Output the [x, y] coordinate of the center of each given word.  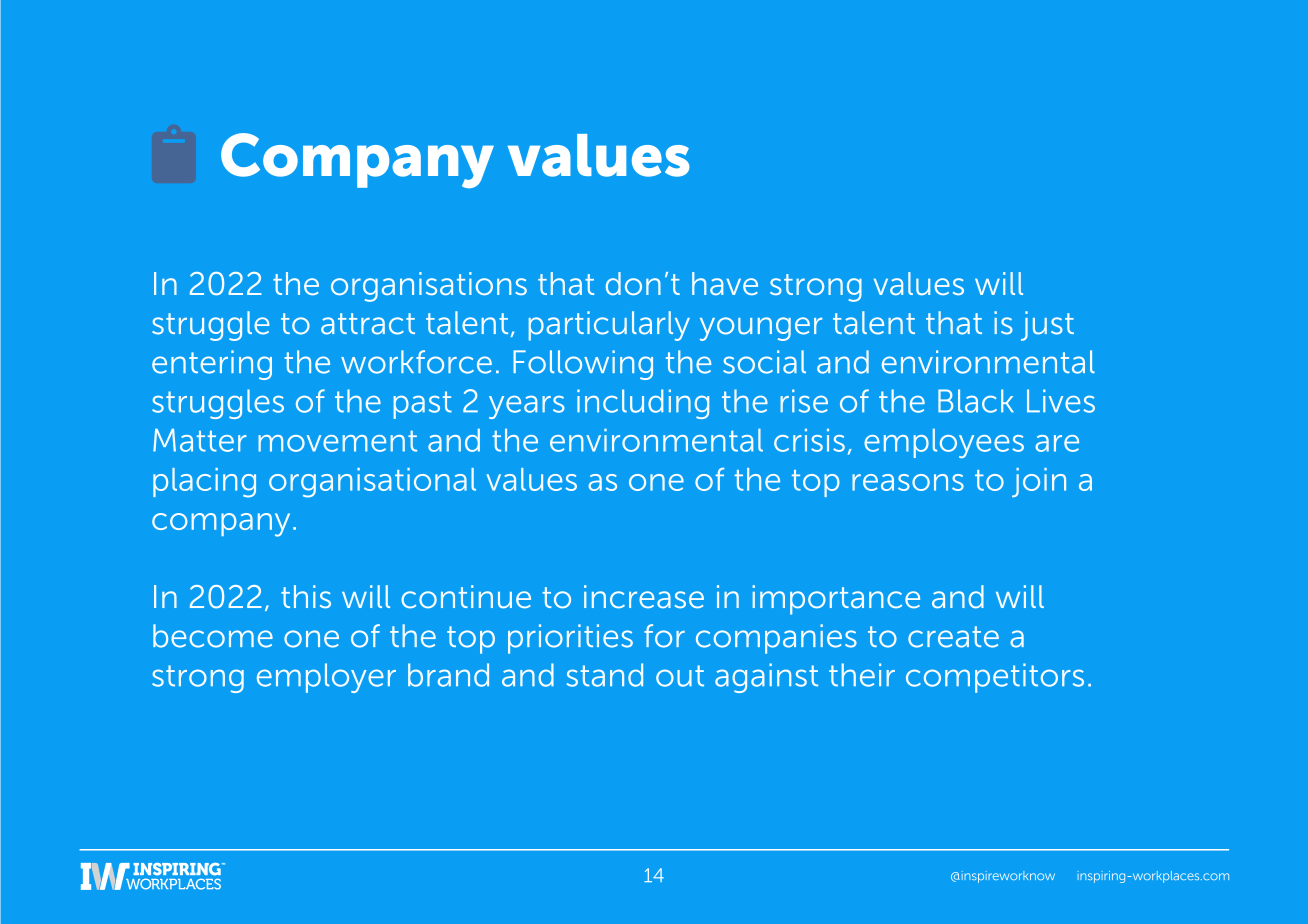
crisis [809, 440]
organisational [372, 483]
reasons [908, 482]
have [725, 283]
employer [326, 678]
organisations [429, 287]
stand [605, 675]
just [1047, 326]
